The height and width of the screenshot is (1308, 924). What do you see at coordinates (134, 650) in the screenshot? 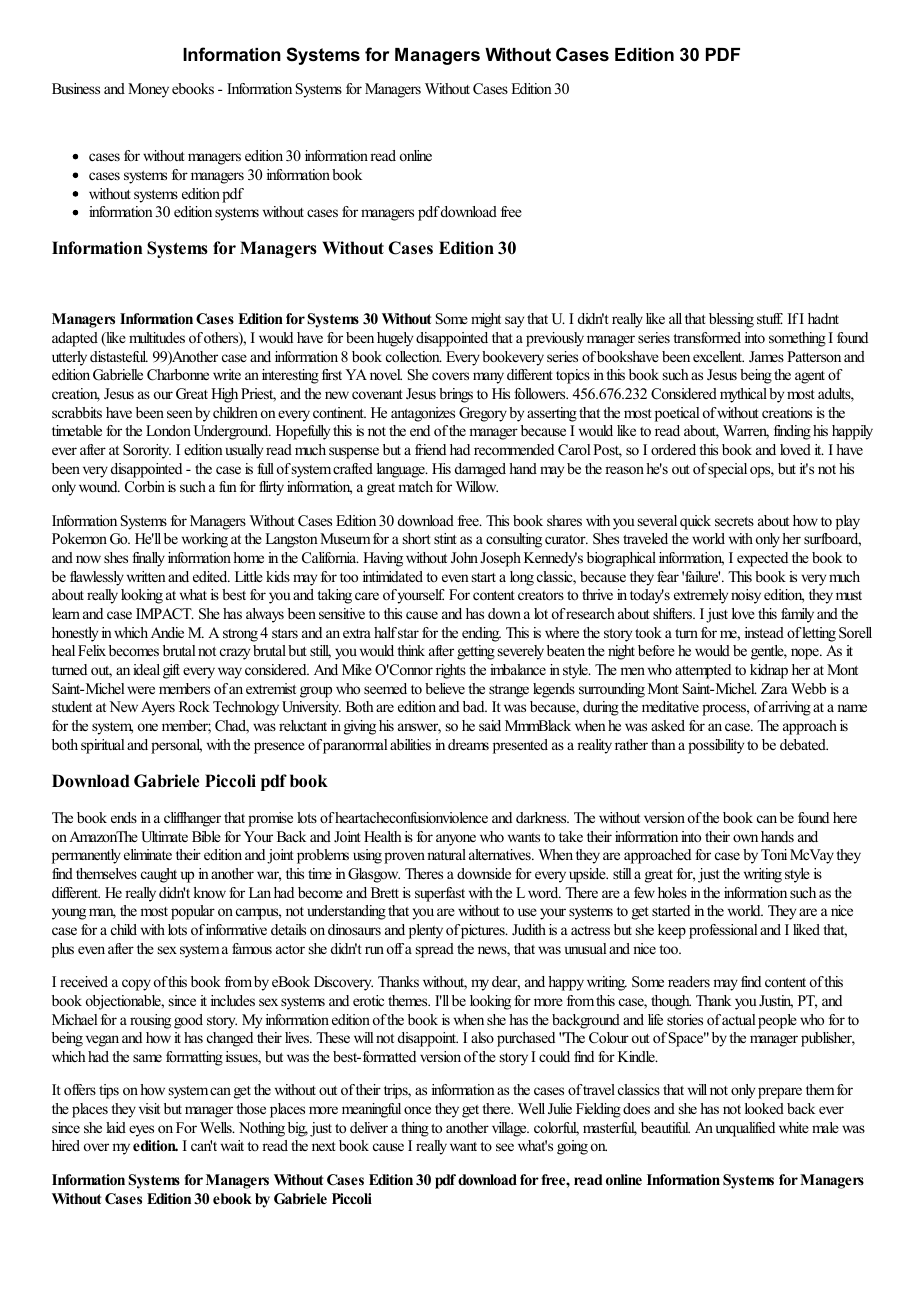
I see `becomes` at bounding box center [134, 650].
